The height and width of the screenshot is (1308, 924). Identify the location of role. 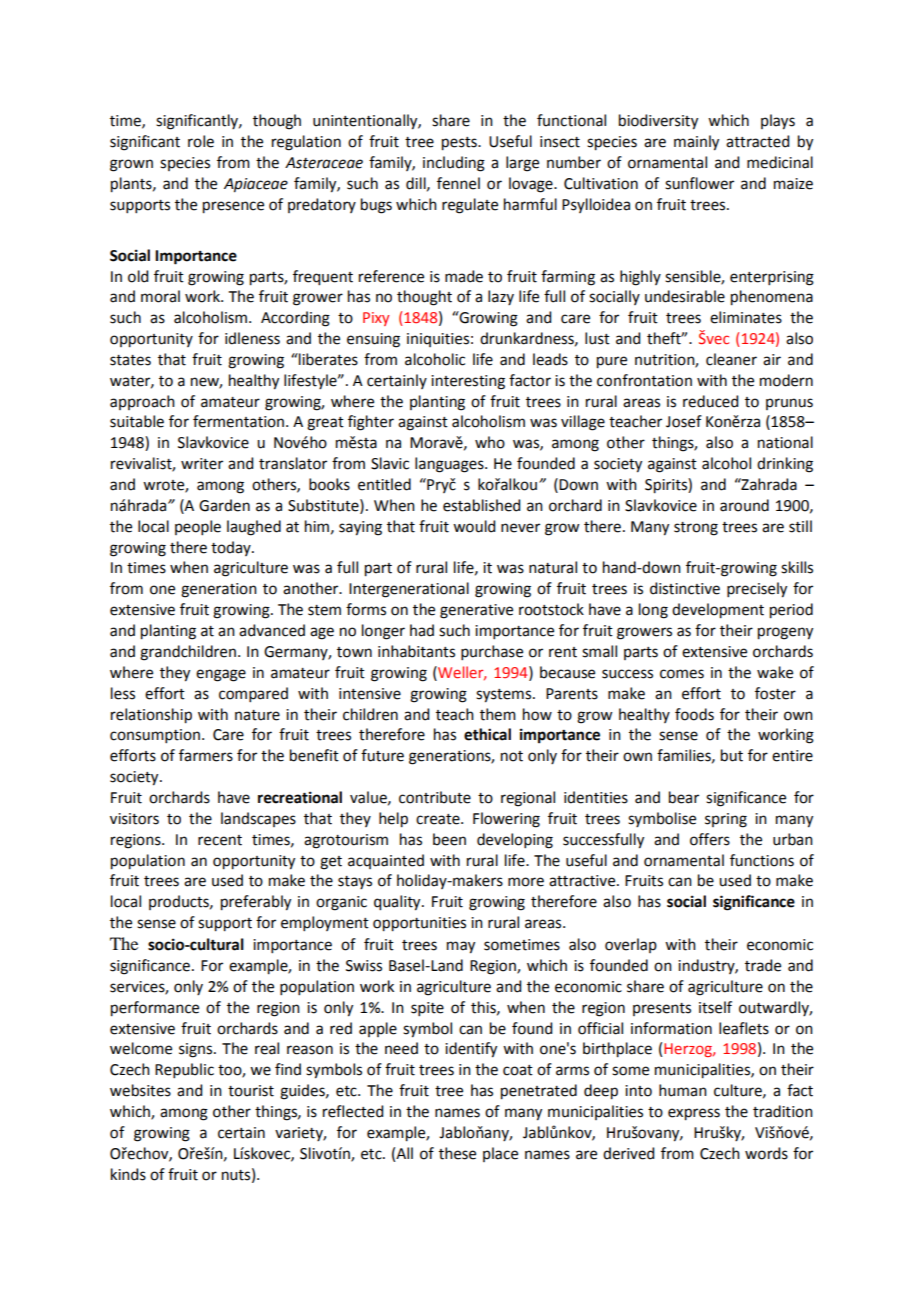
(201, 141).
